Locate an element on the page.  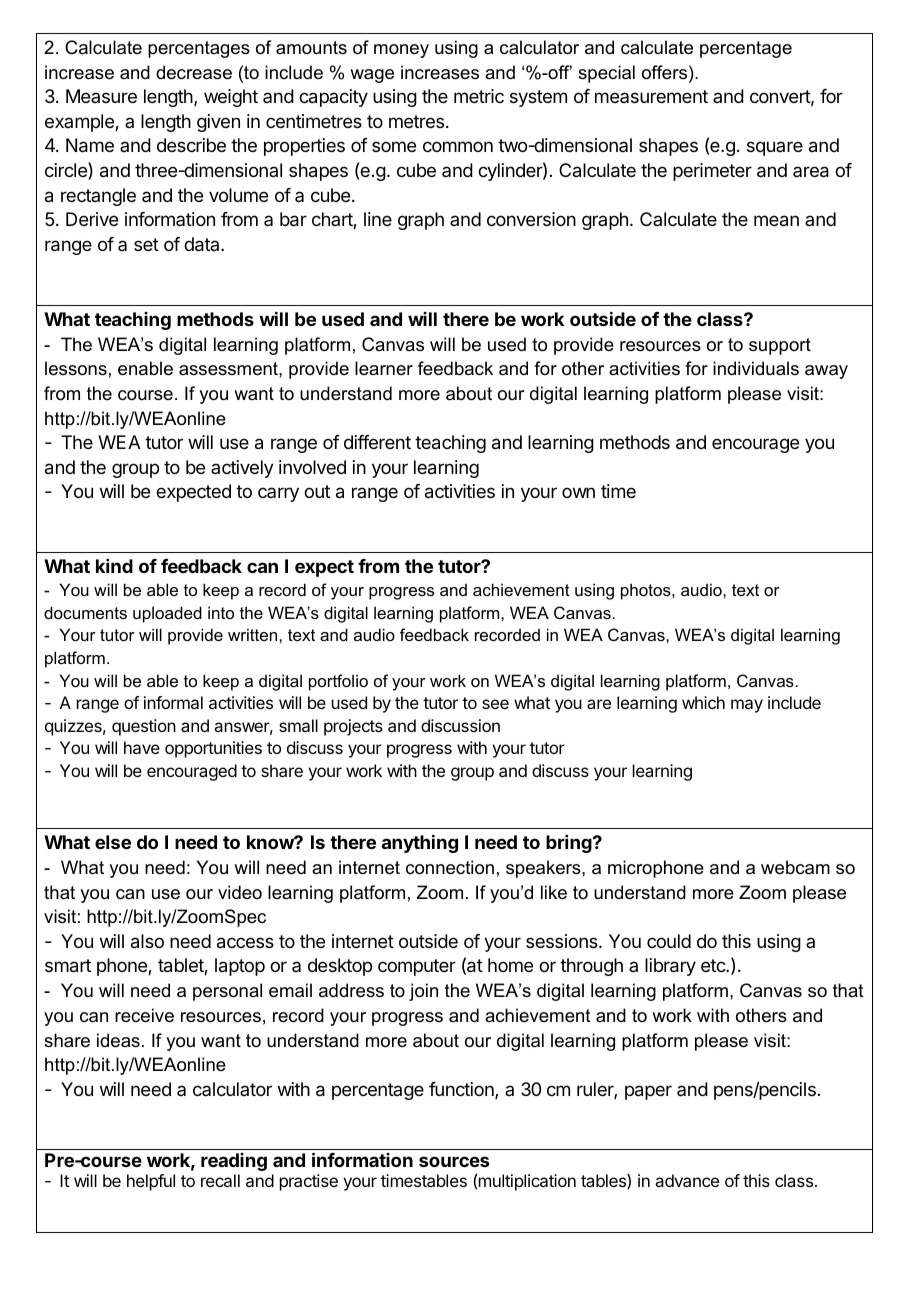
individuals is located at coordinates (756, 368).
